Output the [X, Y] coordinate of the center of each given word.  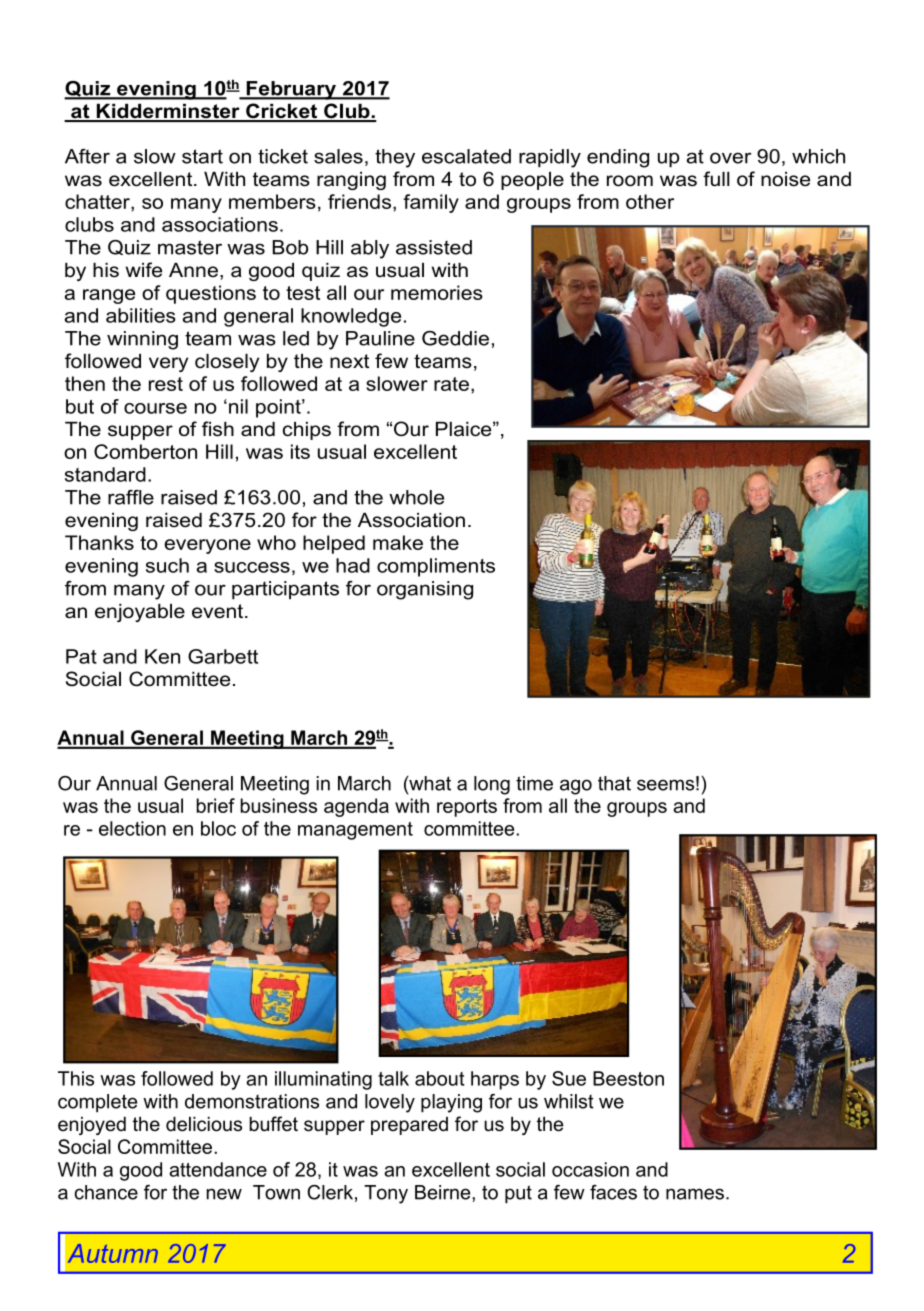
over [730, 158]
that [614, 783]
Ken [162, 656]
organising [425, 590]
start [202, 156]
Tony [386, 1194]
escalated [466, 156]
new [224, 1194]
